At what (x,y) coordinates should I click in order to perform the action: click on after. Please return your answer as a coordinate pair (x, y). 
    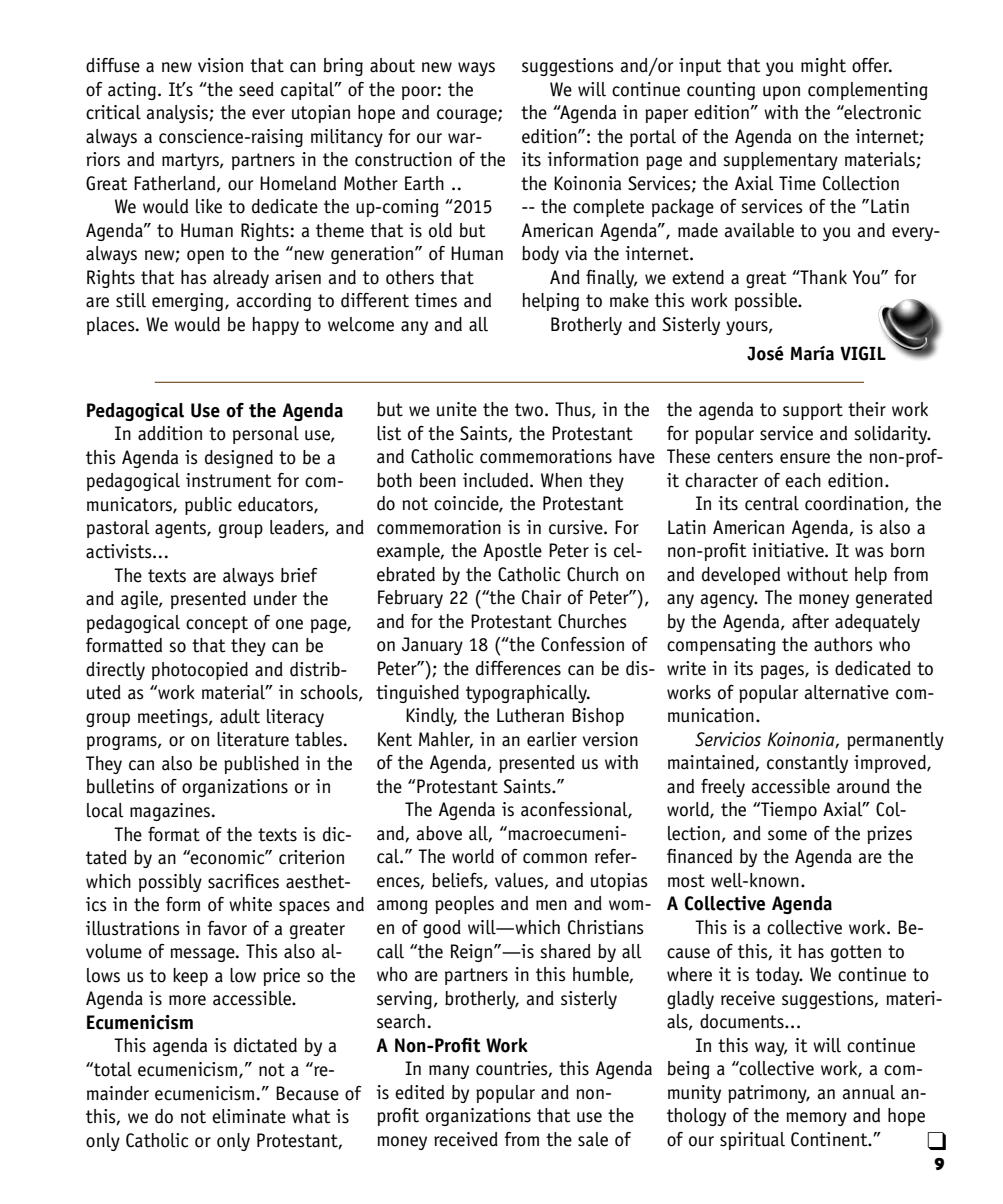
    Looking at the image, I should click on (810, 621).
